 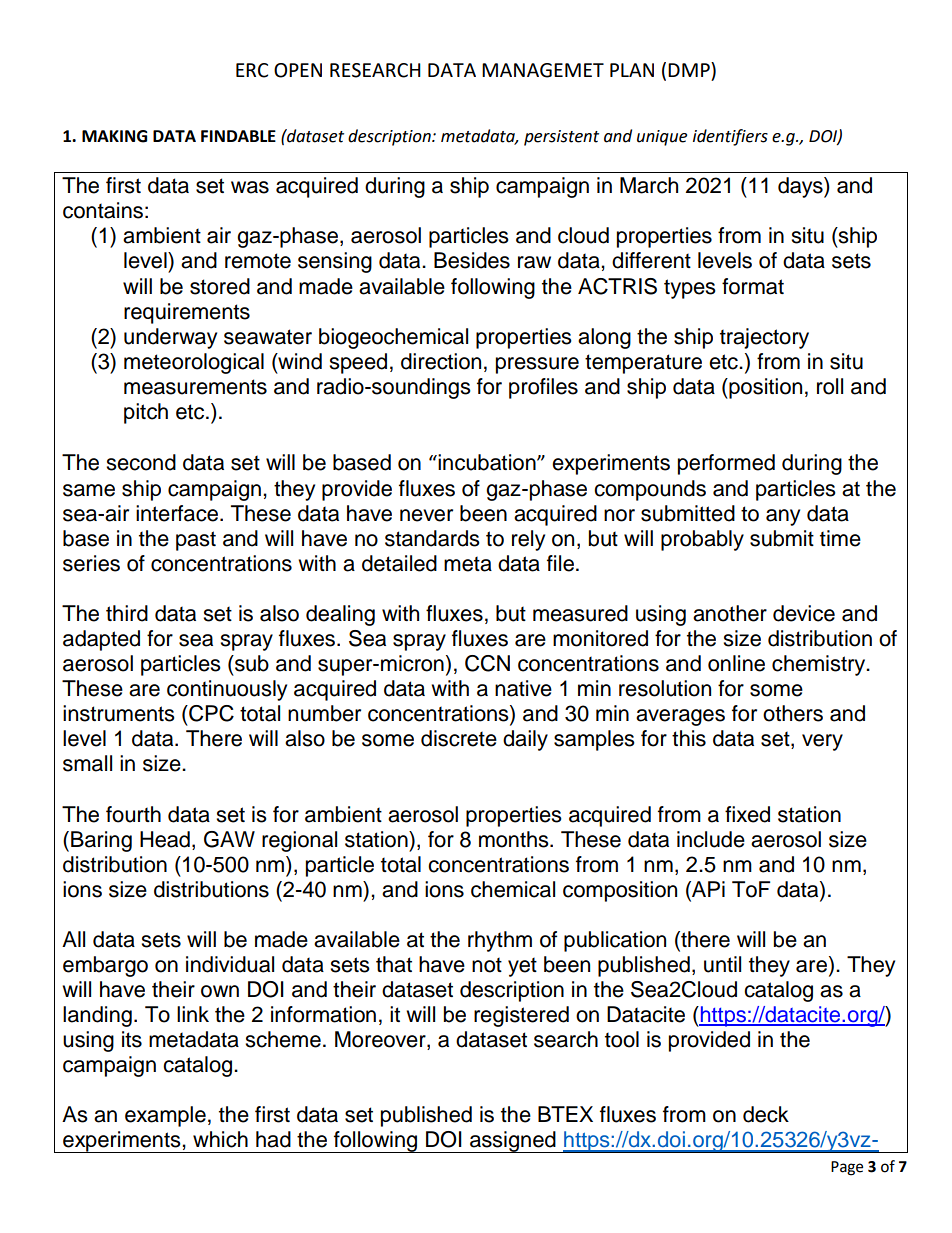 I want to click on MAKING, so click(x=114, y=136).
